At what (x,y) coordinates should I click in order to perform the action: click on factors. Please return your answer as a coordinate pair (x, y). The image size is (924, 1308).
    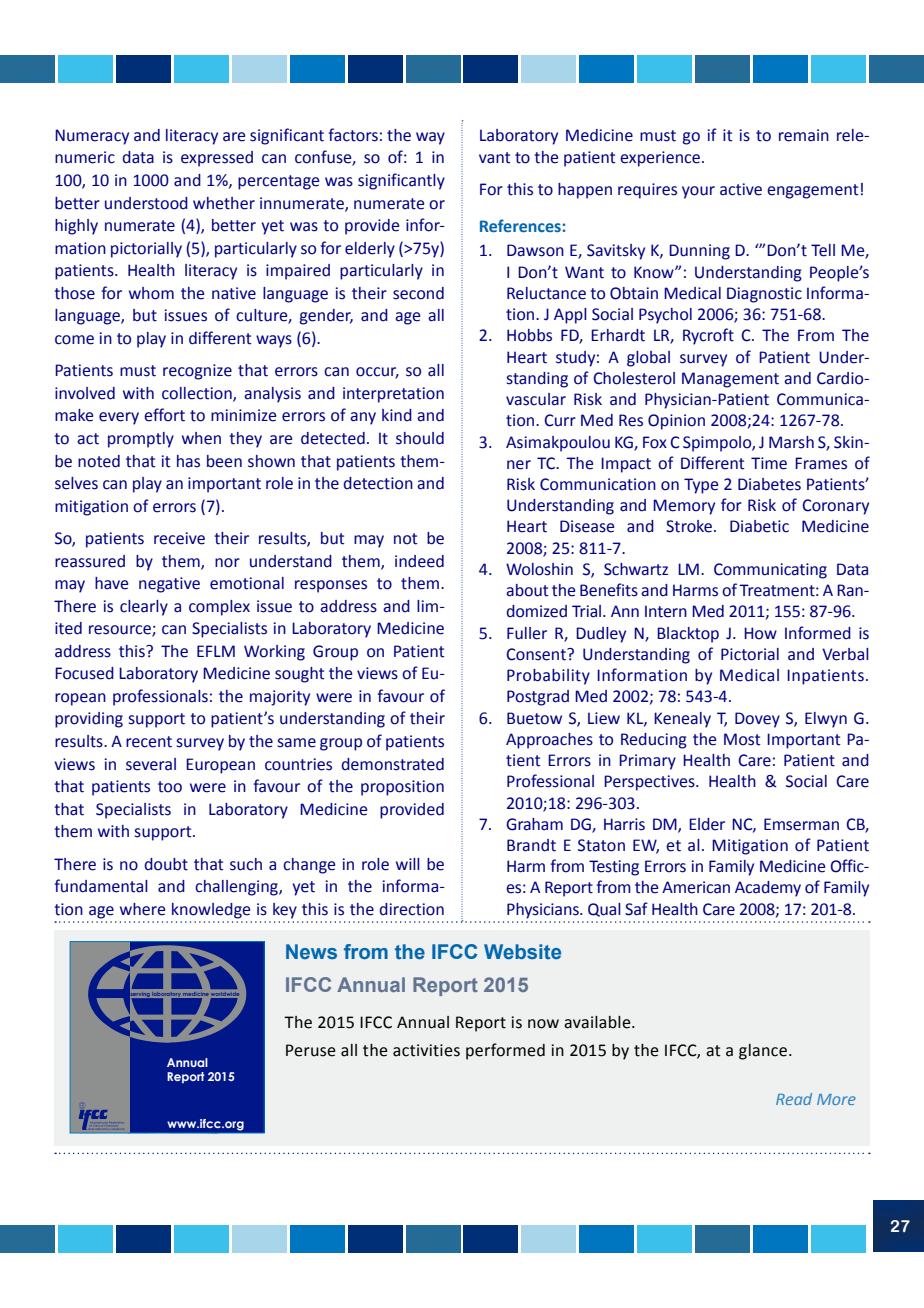
    Looking at the image, I should click on (353, 135).
